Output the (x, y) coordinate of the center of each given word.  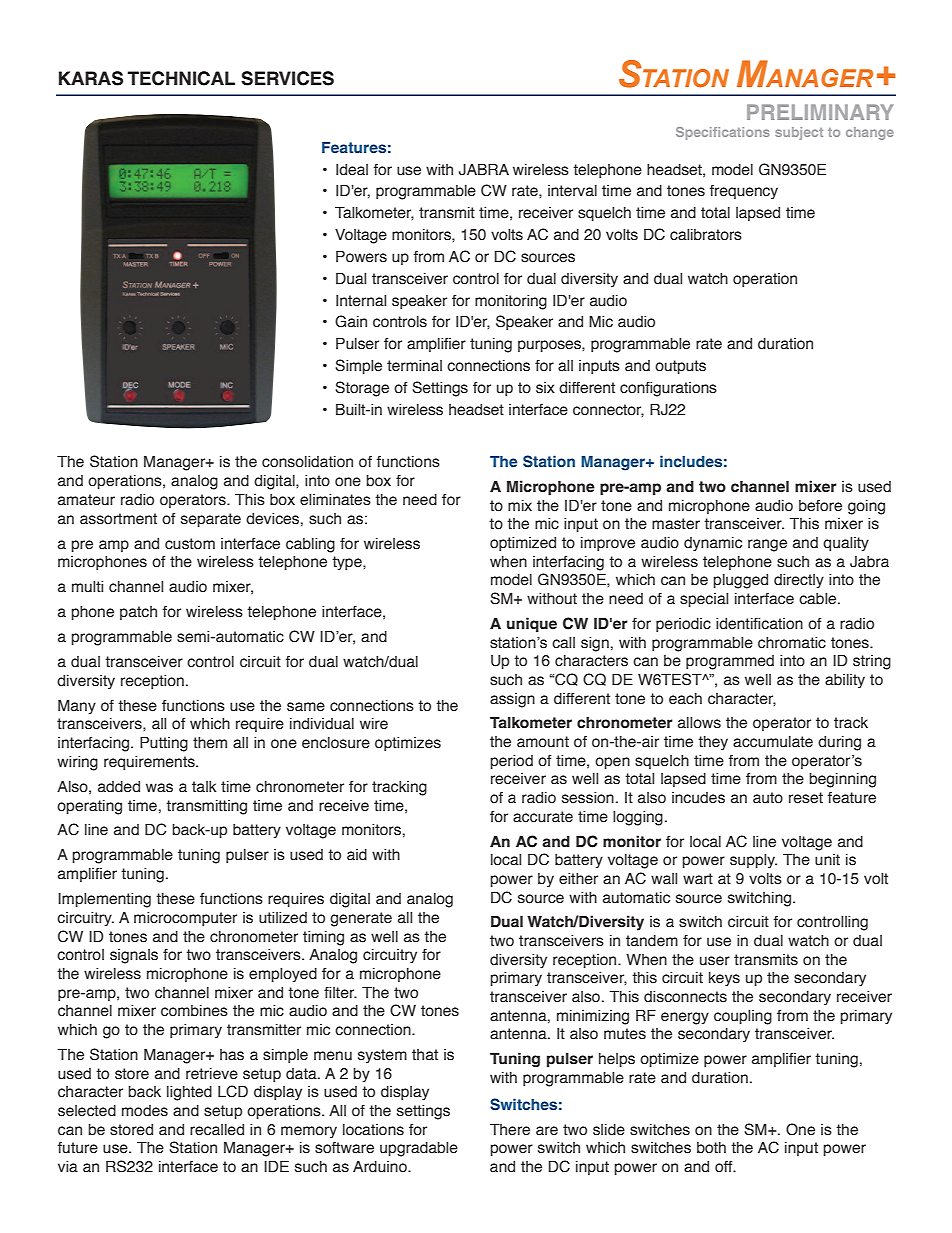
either (578, 879)
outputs (680, 367)
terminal (414, 366)
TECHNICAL (181, 78)
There (510, 1129)
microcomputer (185, 919)
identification (759, 624)
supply (753, 861)
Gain (351, 321)
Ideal (352, 170)
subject (799, 133)
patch (138, 613)
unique (532, 625)
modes (145, 1111)
